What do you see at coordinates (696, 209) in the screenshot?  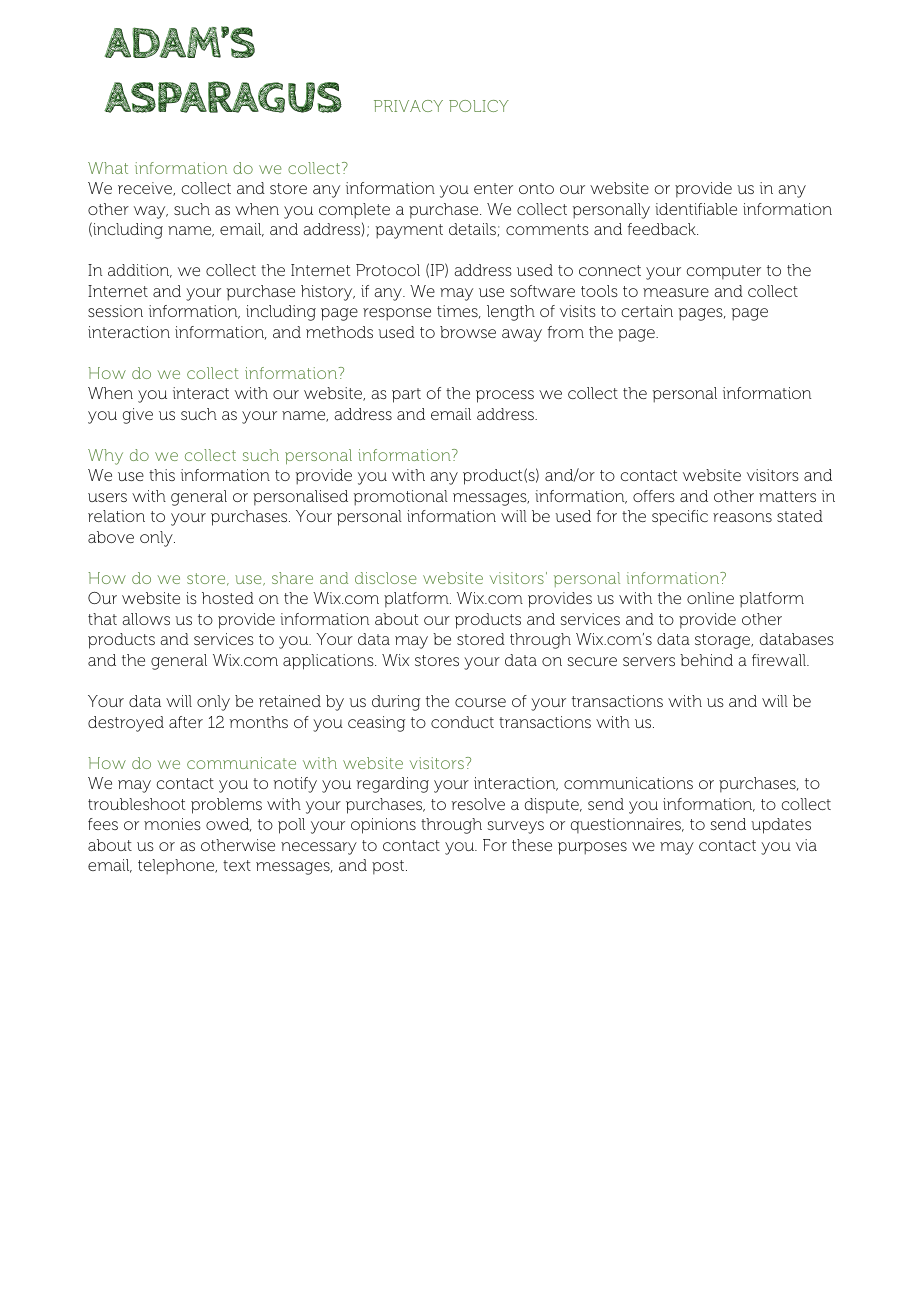 I see `identifiable` at bounding box center [696, 209].
